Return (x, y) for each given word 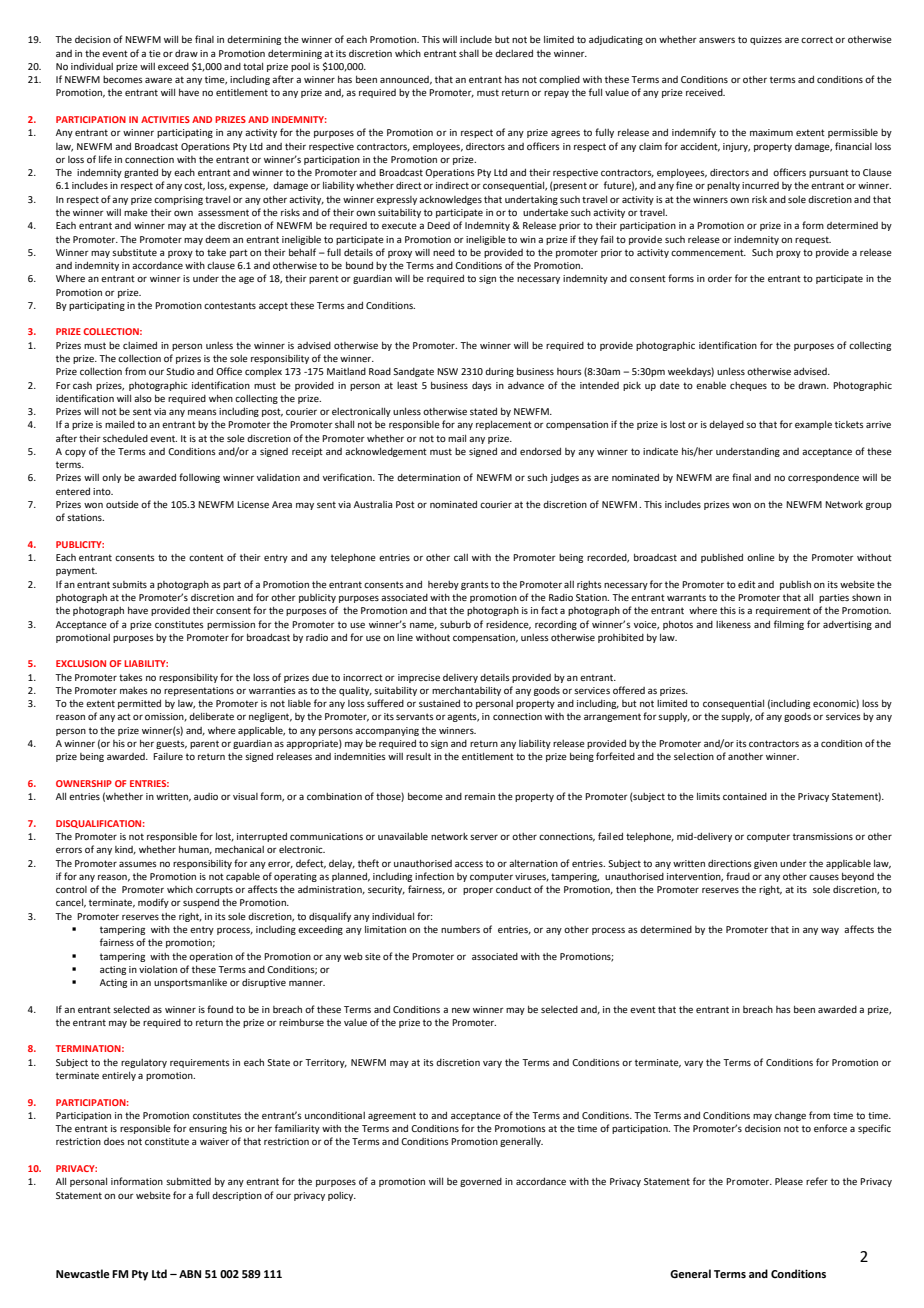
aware (158, 80)
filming (789, 625)
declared (514, 53)
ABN (190, 1274)
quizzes (766, 40)
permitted (139, 704)
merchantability (466, 691)
